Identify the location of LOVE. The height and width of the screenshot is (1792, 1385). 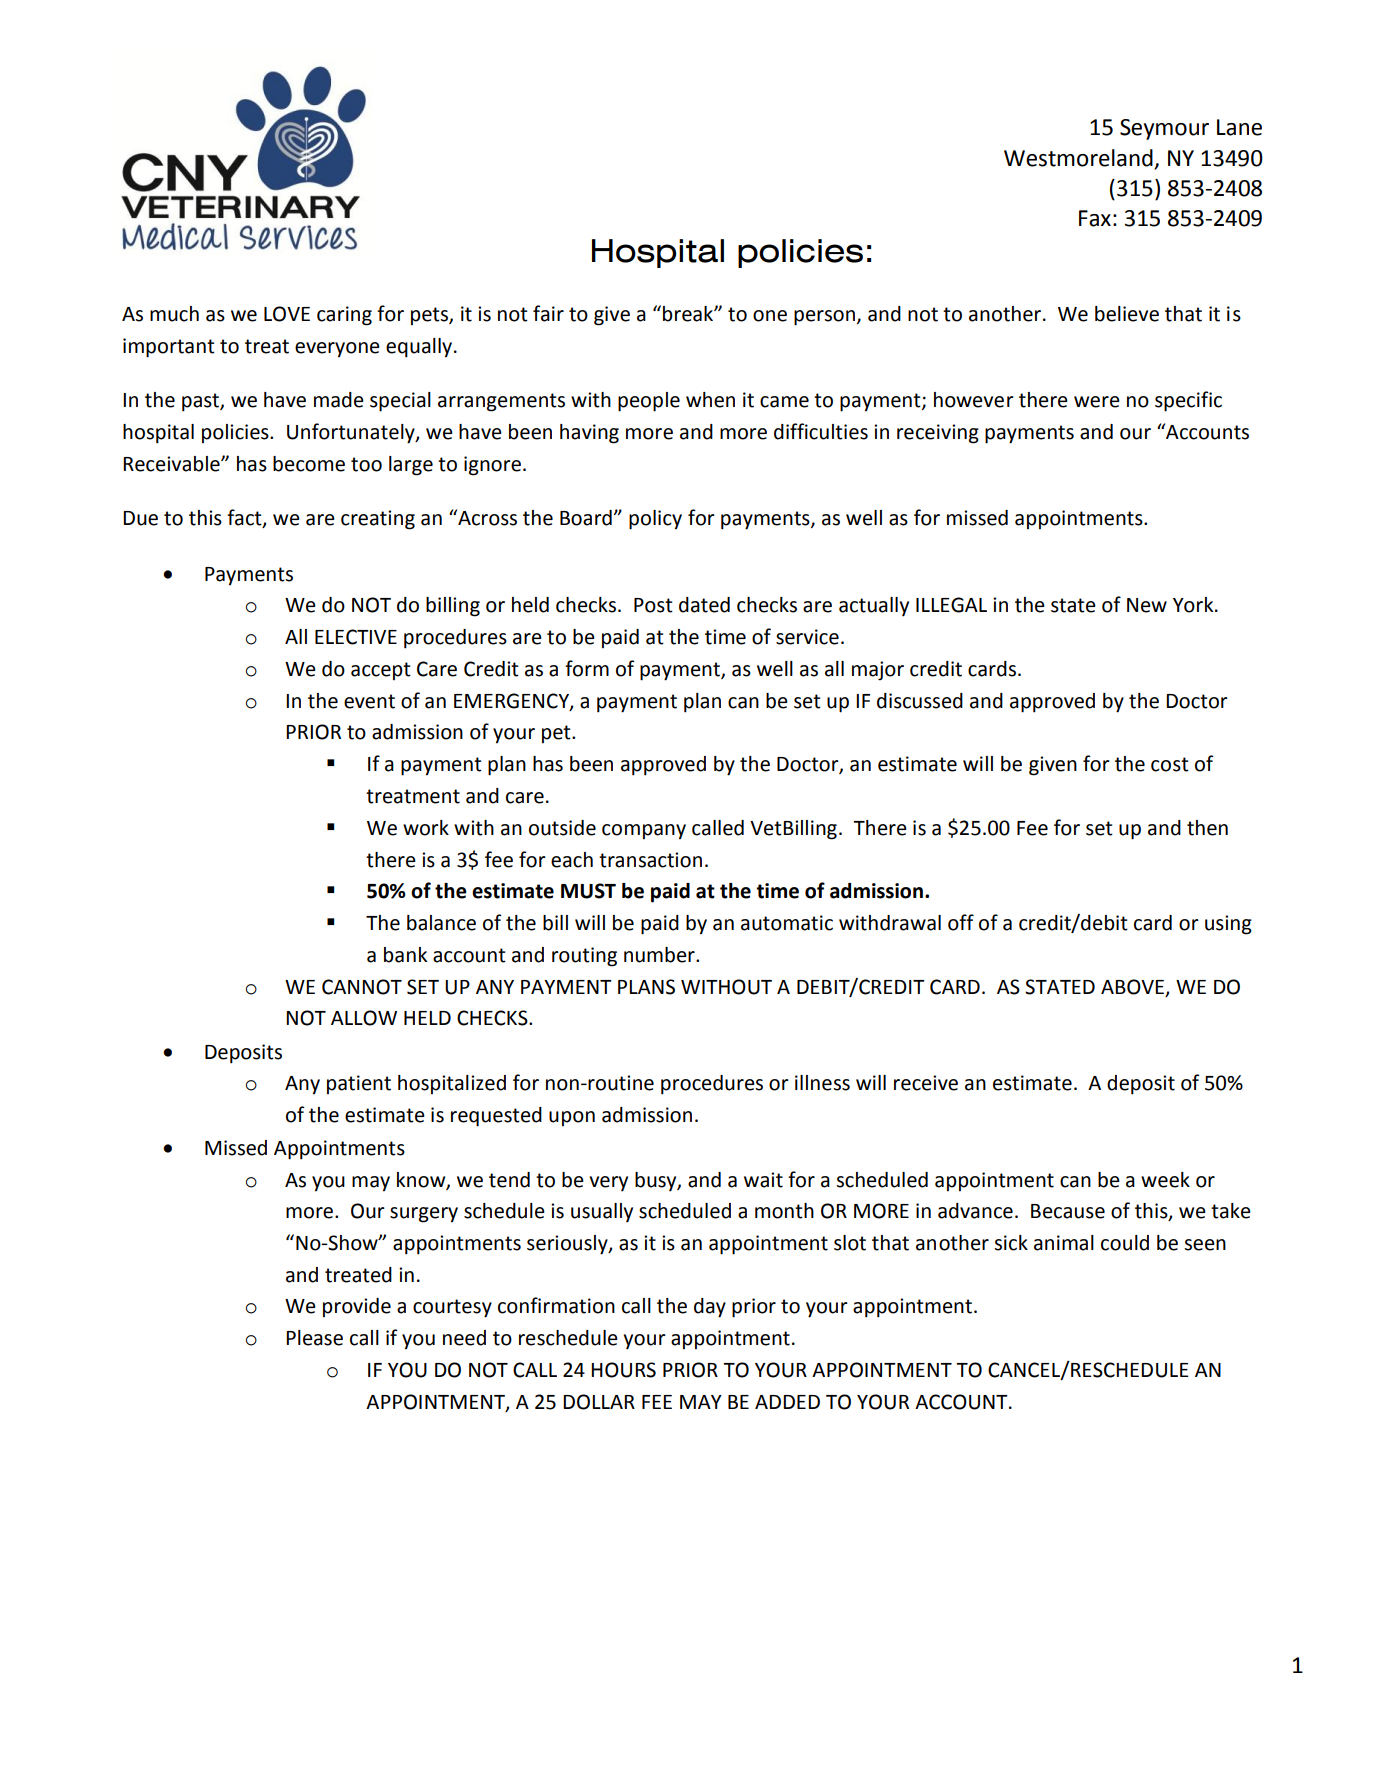
(287, 314).
